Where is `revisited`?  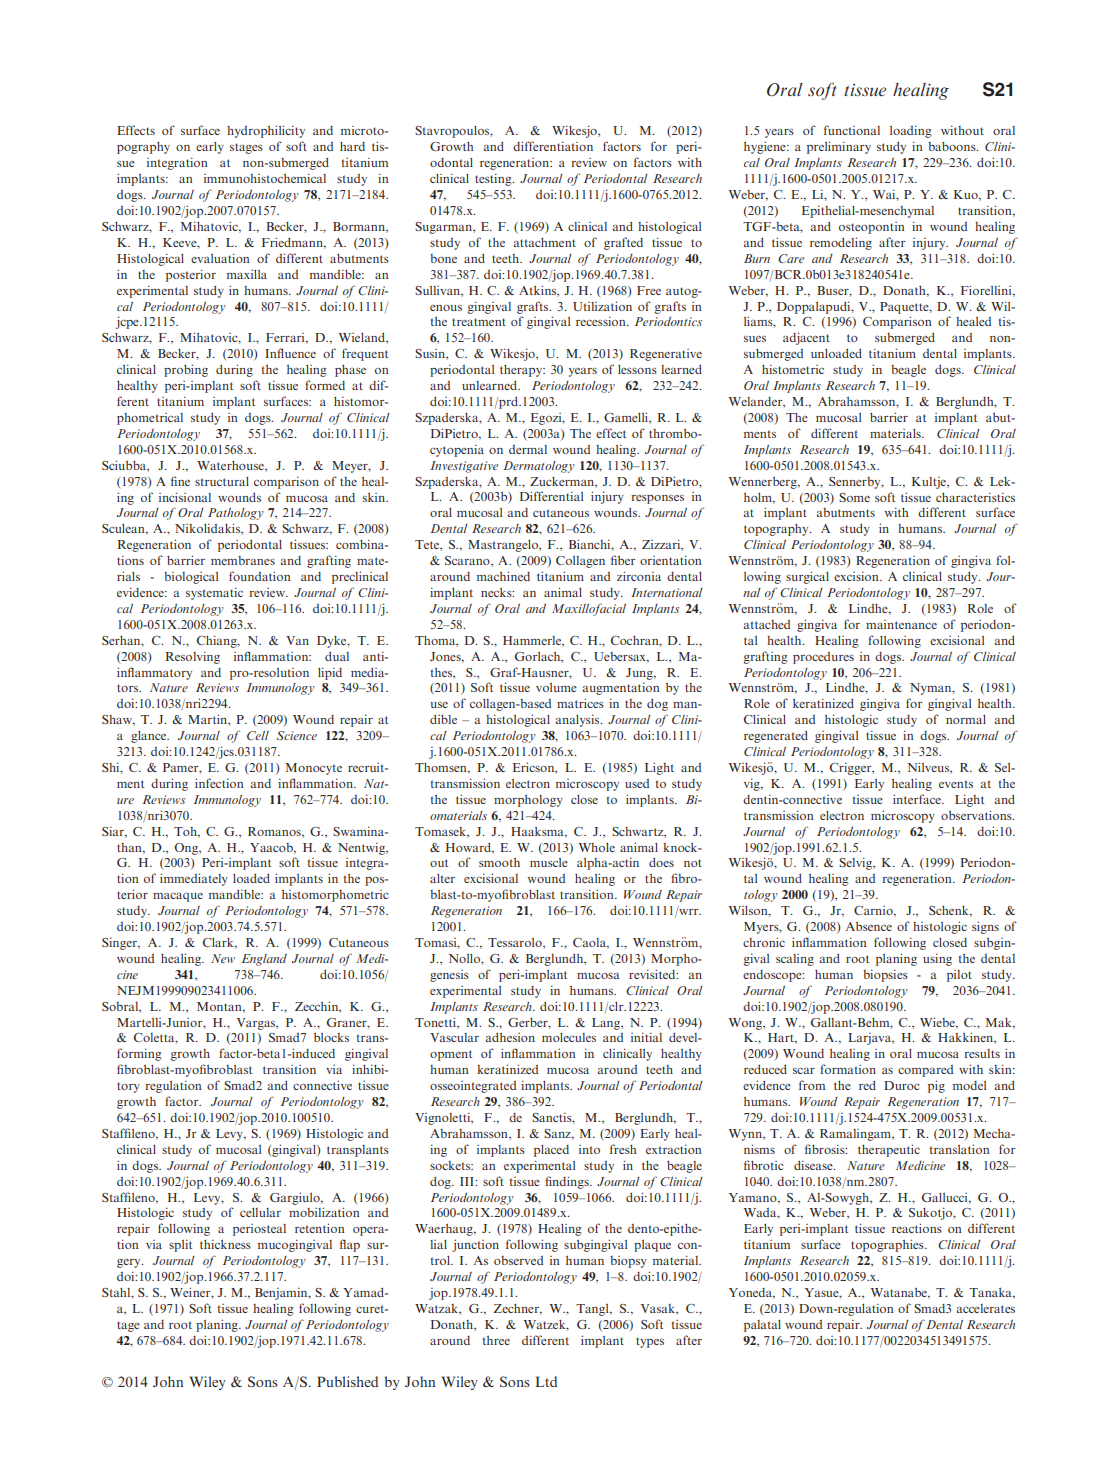 revisited is located at coordinates (653, 974).
